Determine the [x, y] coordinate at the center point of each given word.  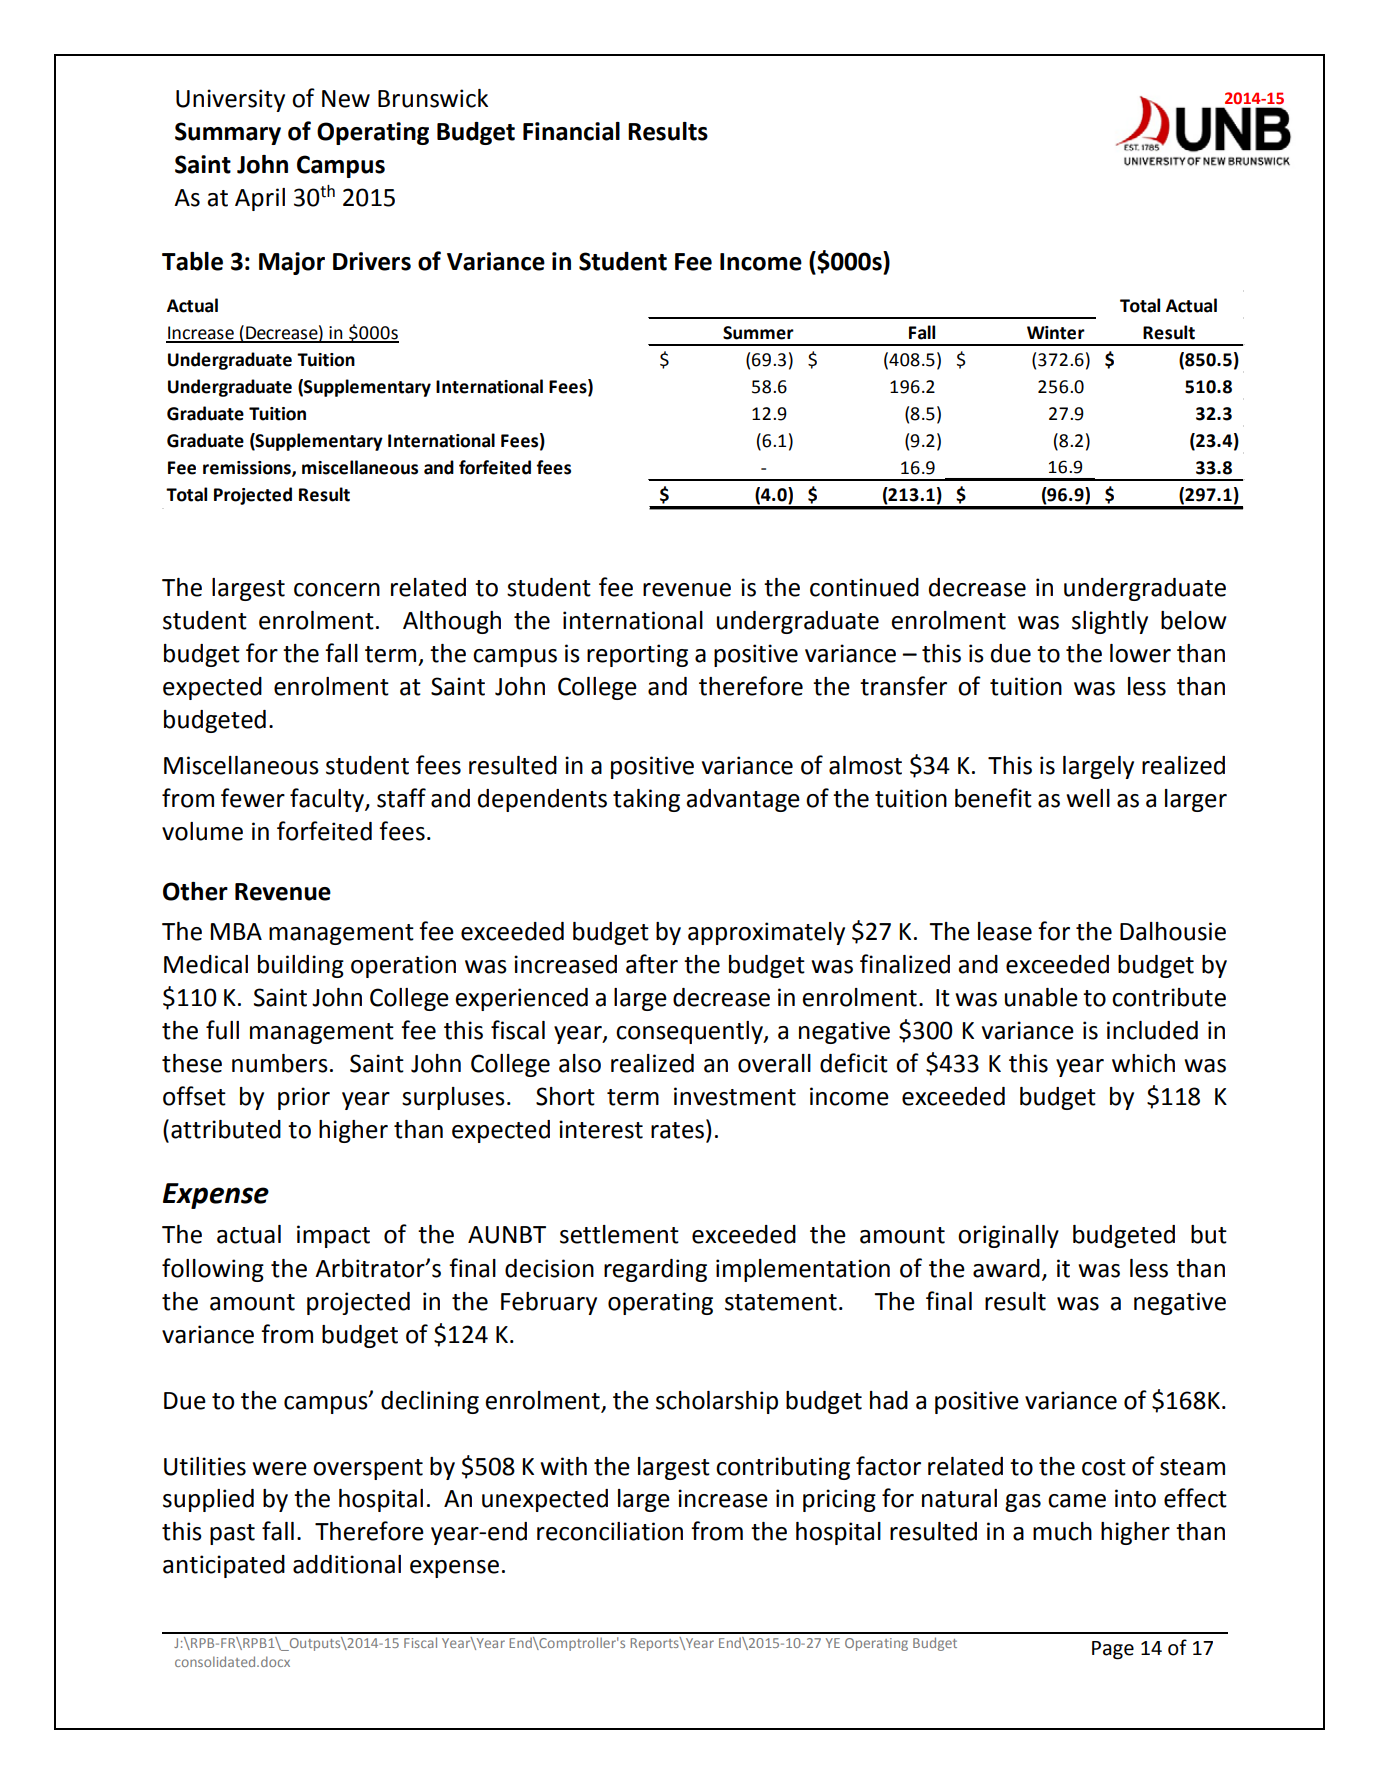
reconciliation [610, 1531]
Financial [571, 131]
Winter [1056, 333]
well [1088, 798]
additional [347, 1564]
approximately [766, 933]
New [346, 99]
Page [1113, 1650]
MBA [236, 931]
